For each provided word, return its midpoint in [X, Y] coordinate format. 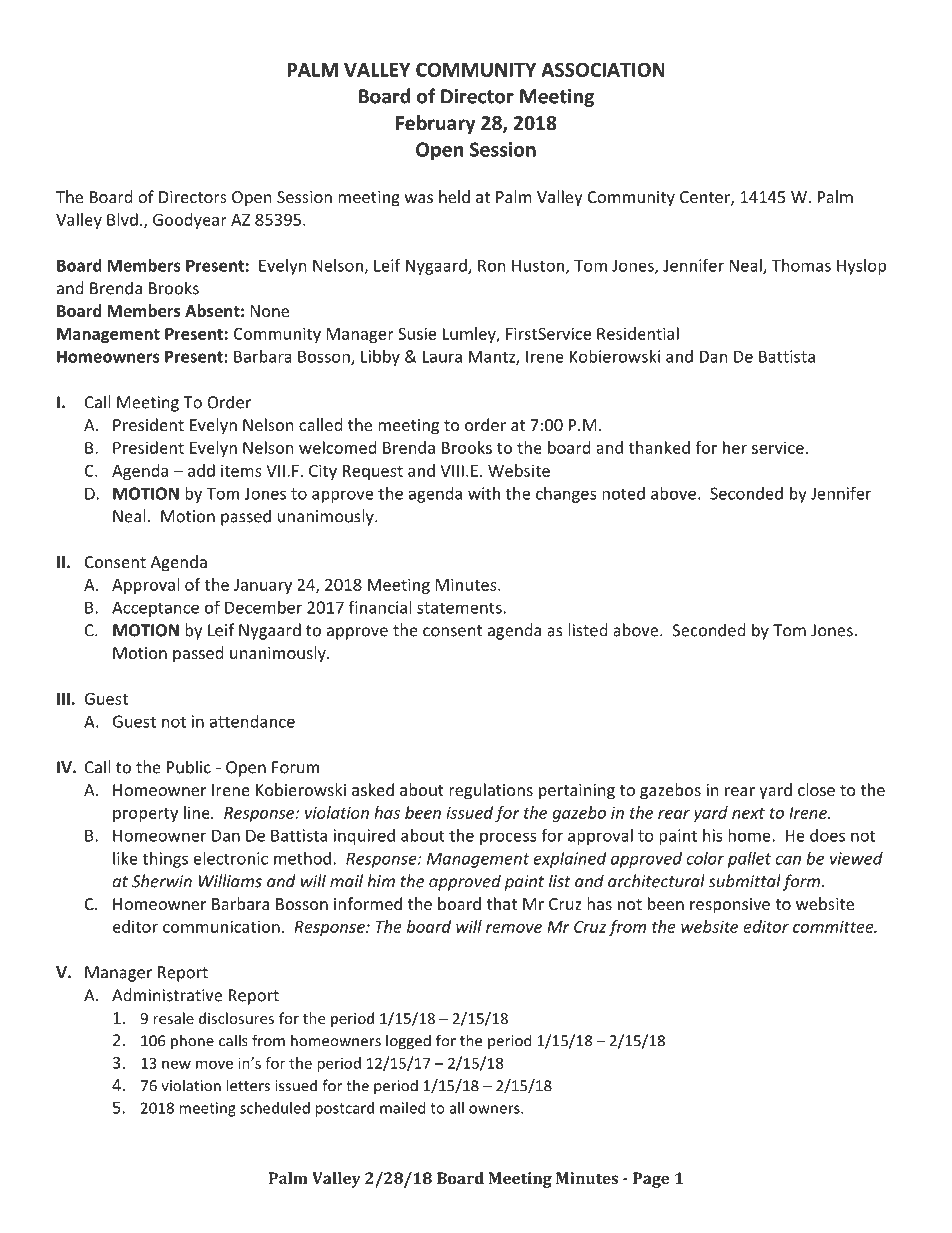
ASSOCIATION [603, 69]
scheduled [275, 1108]
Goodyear [190, 221]
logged [408, 1042]
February [436, 124]
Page [651, 1180]
